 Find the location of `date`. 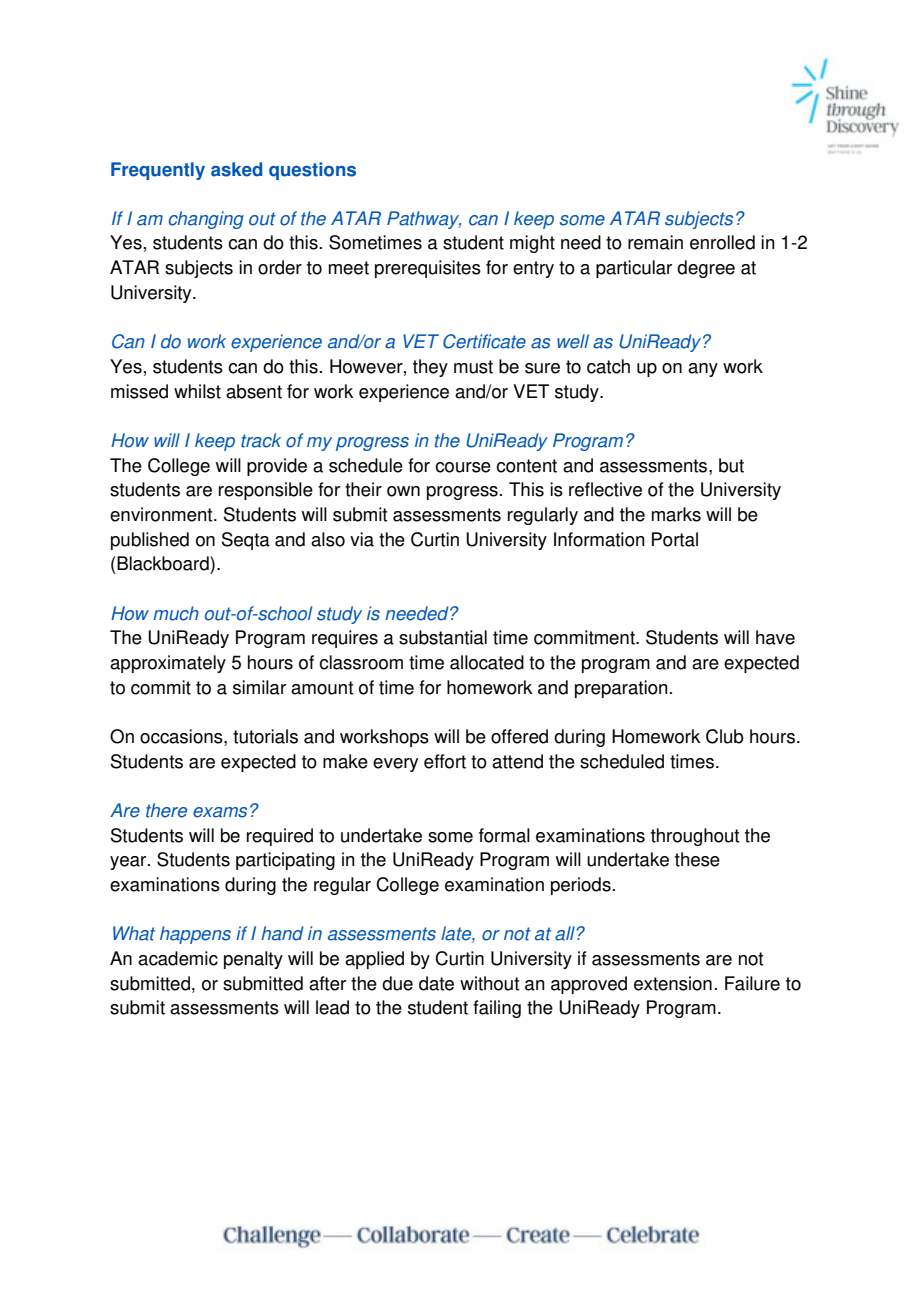

date is located at coordinates (436, 983).
